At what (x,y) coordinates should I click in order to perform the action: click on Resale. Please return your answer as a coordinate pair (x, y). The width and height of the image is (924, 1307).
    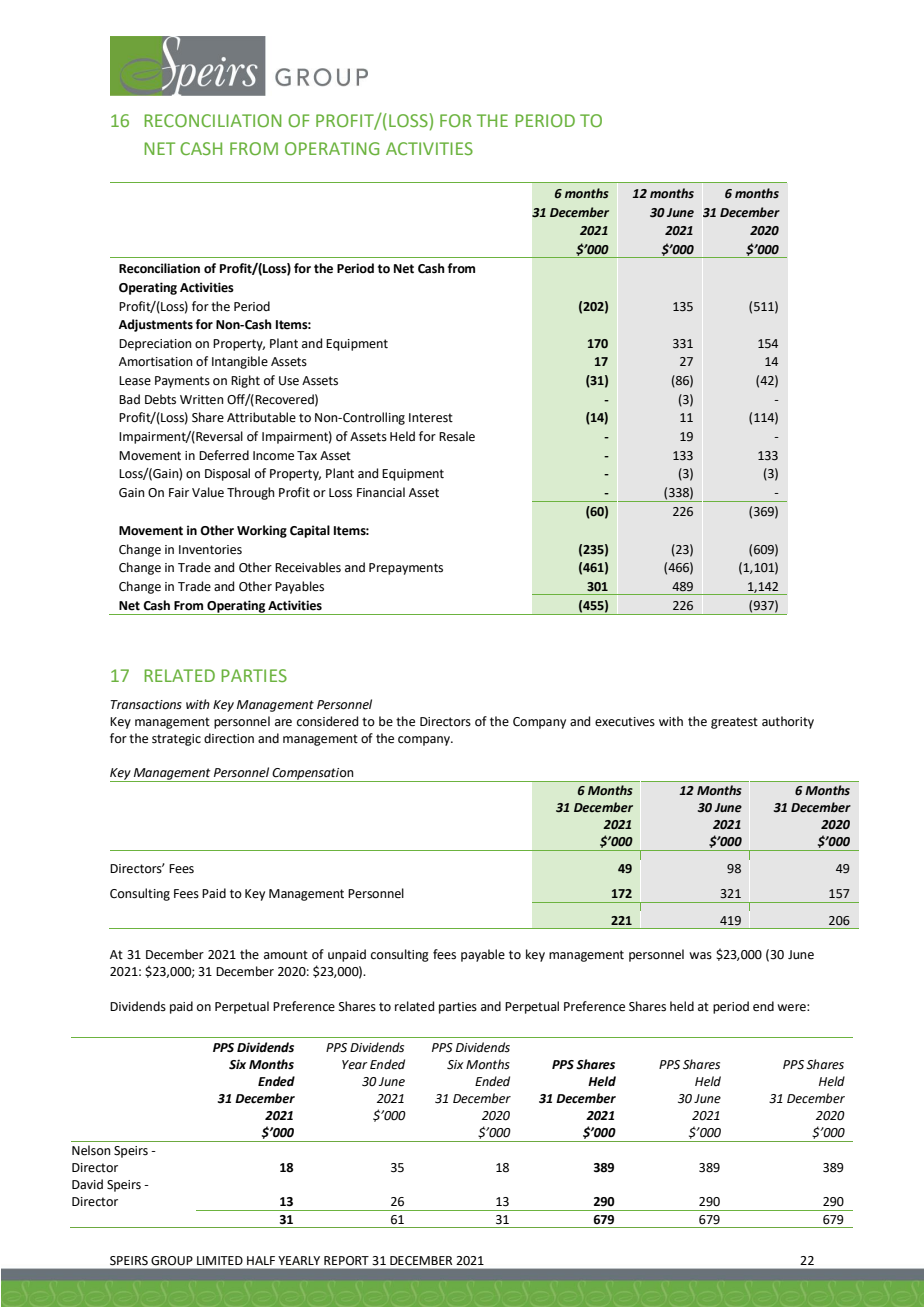
    Looking at the image, I should click on (457, 436).
